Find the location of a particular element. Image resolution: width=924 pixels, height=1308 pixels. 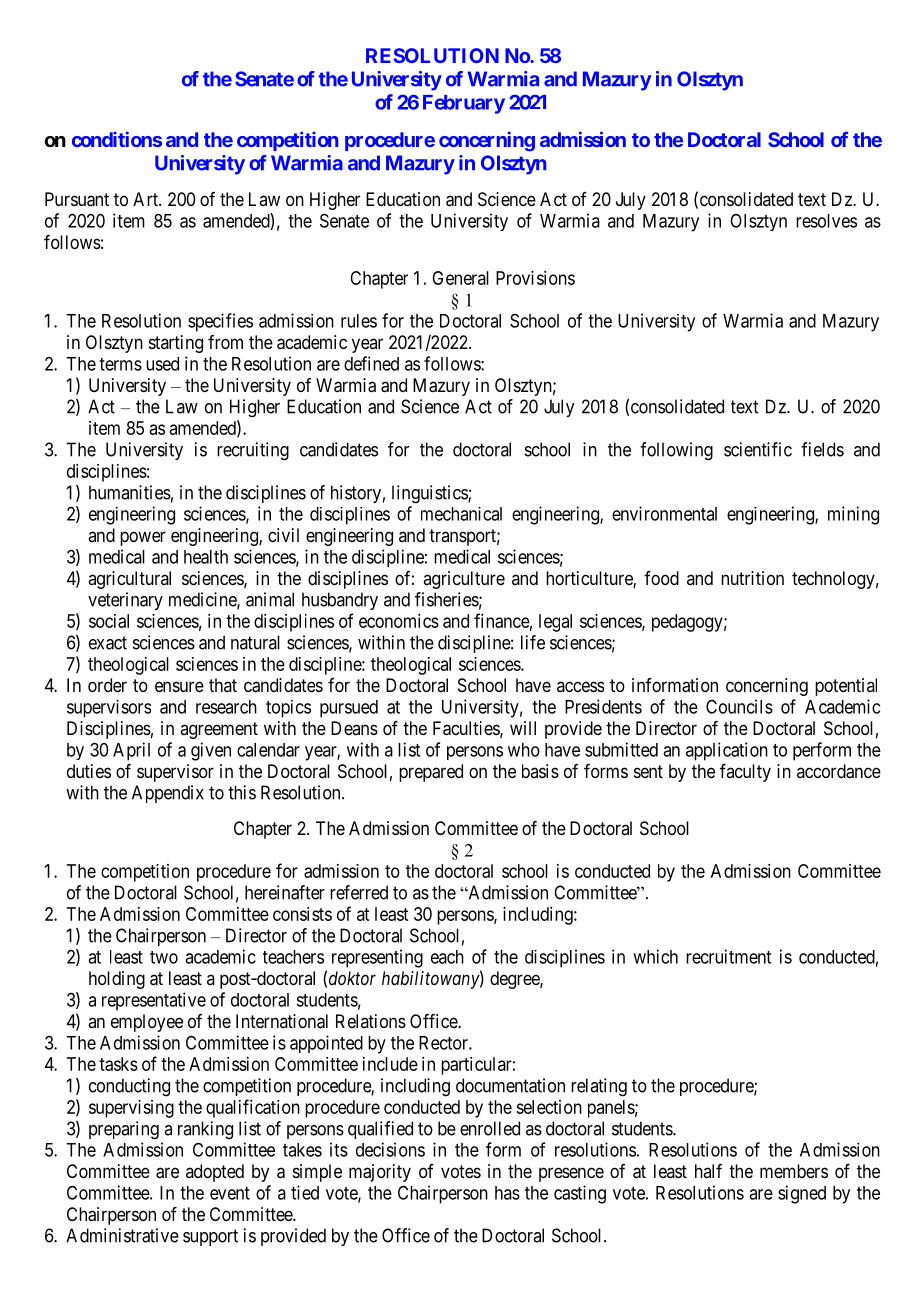

Appendix is located at coordinates (168, 794).
